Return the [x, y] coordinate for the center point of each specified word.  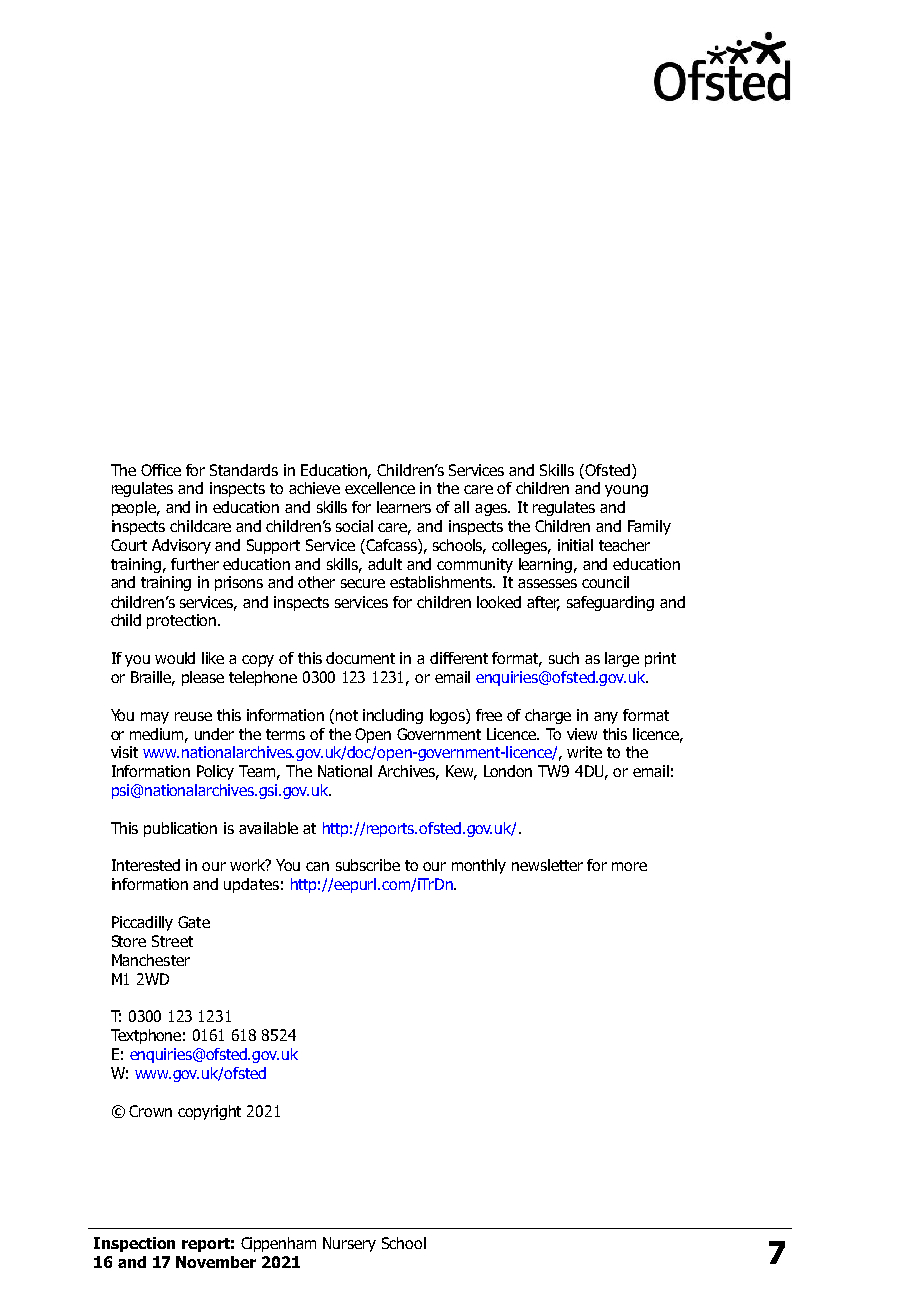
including [393, 716]
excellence [380, 488]
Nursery [349, 1244]
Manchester [151, 960]
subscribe [368, 865]
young [626, 491]
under [214, 734]
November [216, 1262]
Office [161, 470]
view [582, 734]
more [629, 866]
